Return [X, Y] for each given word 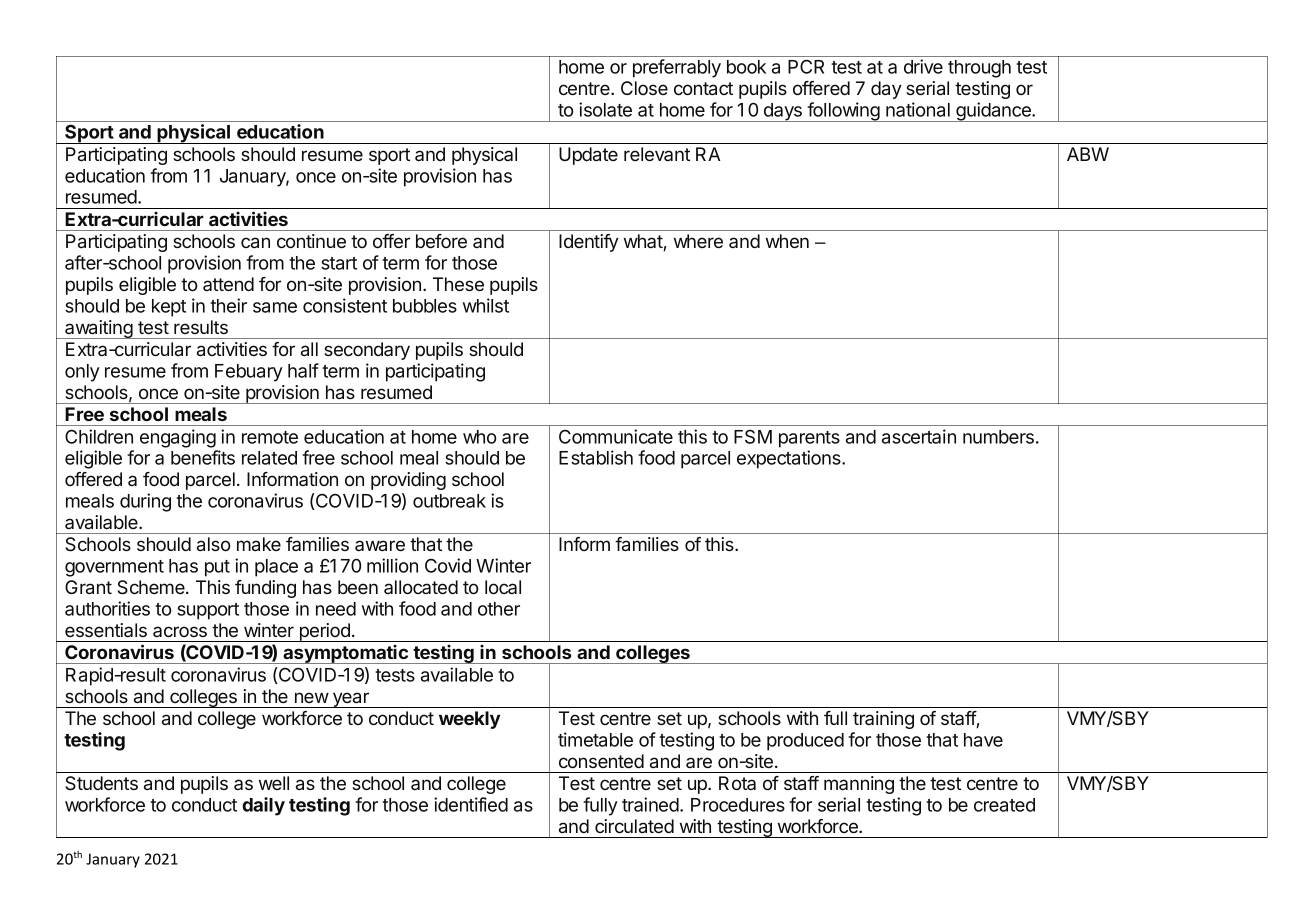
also [213, 544]
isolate [605, 109]
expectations [790, 459]
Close [644, 88]
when [787, 241]
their [228, 305]
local [503, 587]
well [274, 783]
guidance [993, 112]
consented [601, 761]
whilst [486, 305]
